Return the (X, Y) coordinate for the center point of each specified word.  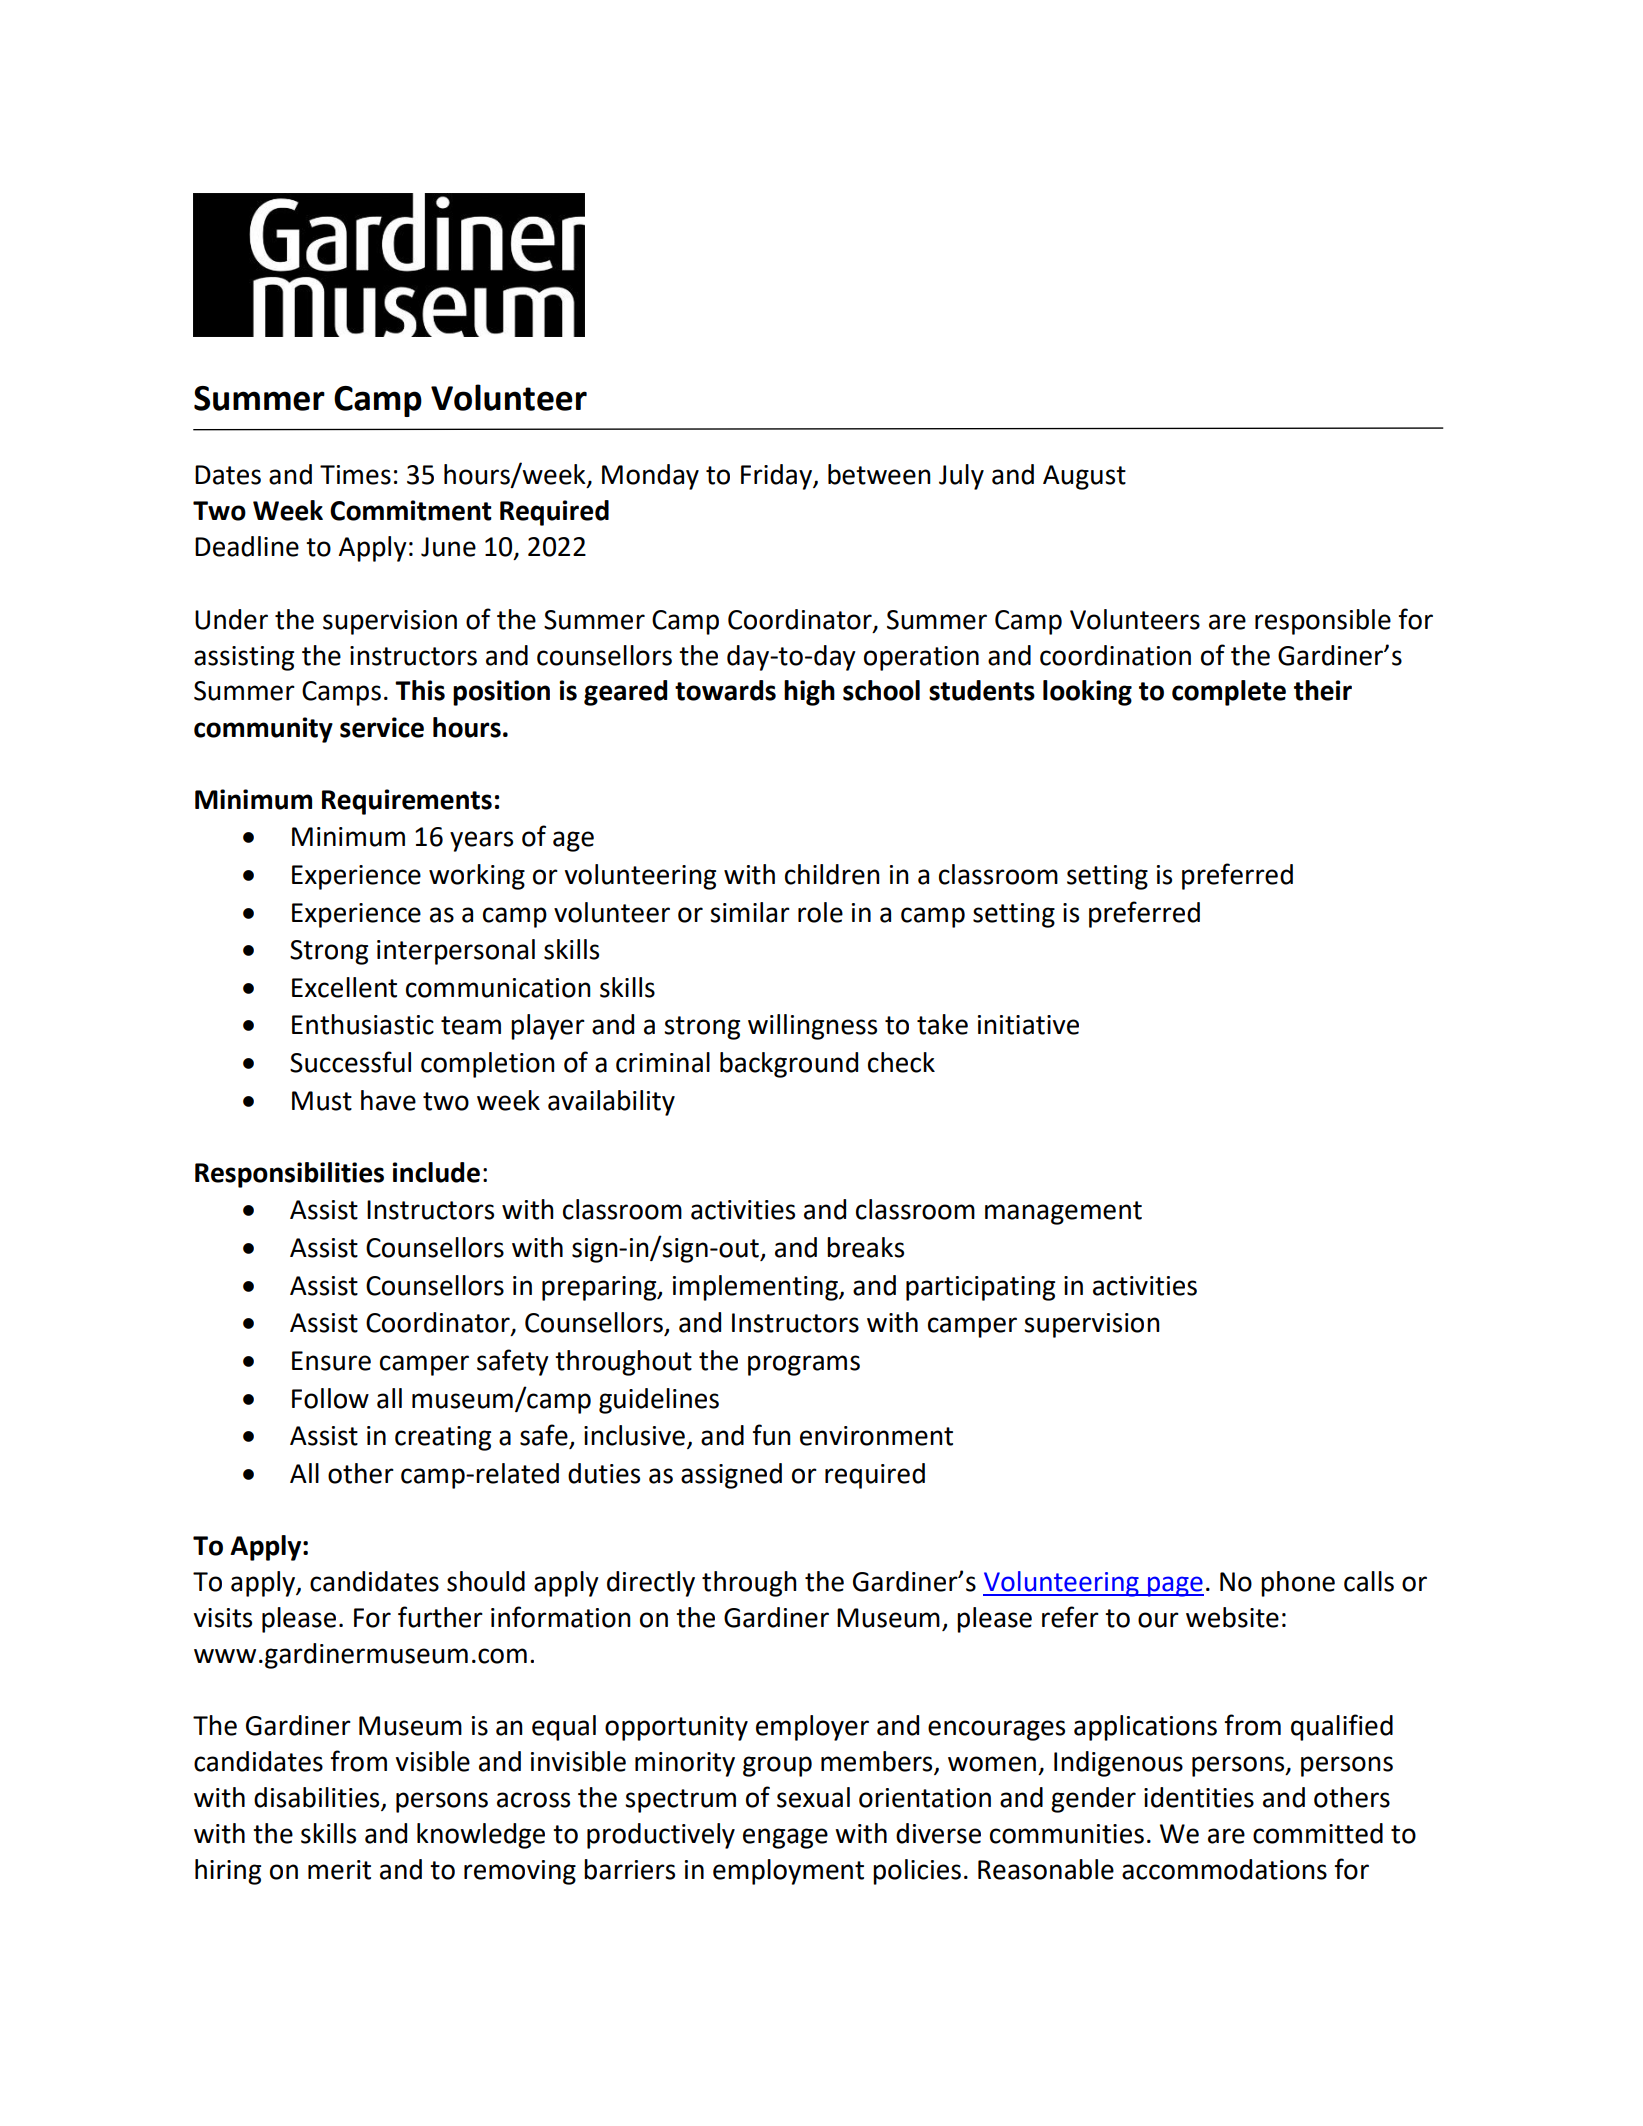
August (1084, 477)
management (1063, 1213)
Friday (777, 477)
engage (785, 1838)
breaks (865, 1247)
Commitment (411, 510)
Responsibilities (289, 1175)
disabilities (318, 1798)
